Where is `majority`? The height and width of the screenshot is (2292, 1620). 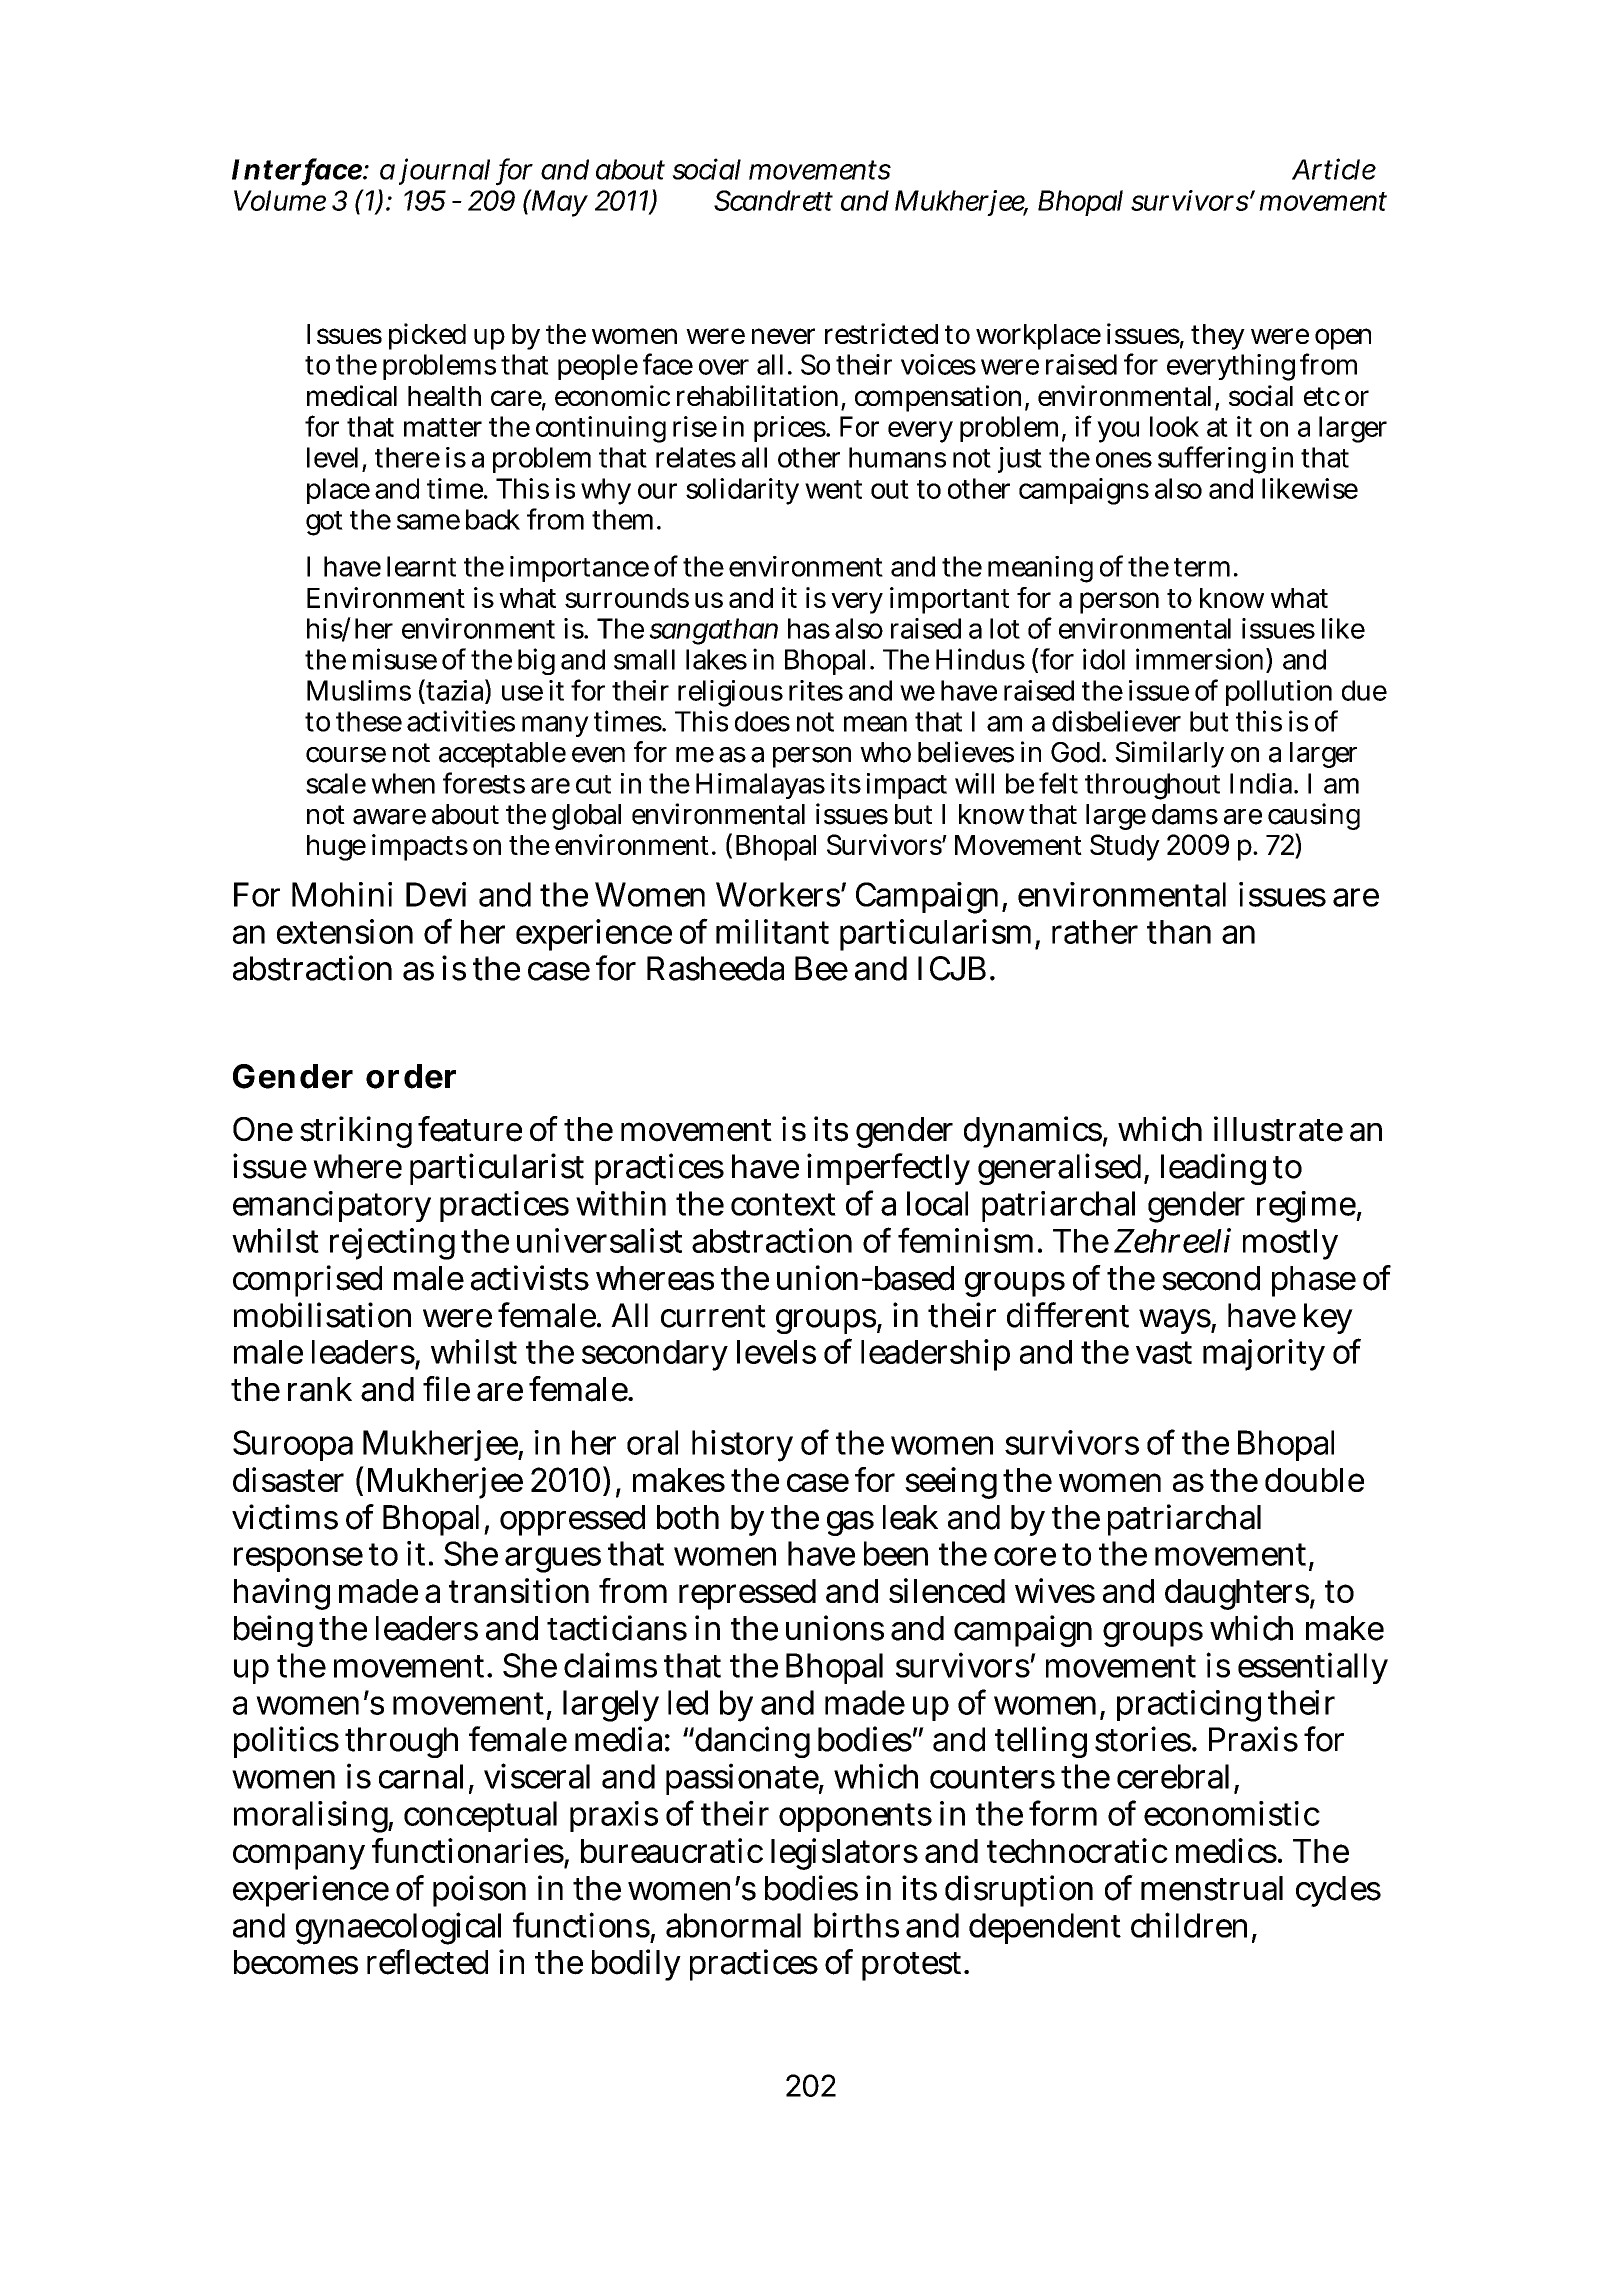
majority is located at coordinates (1264, 1355).
